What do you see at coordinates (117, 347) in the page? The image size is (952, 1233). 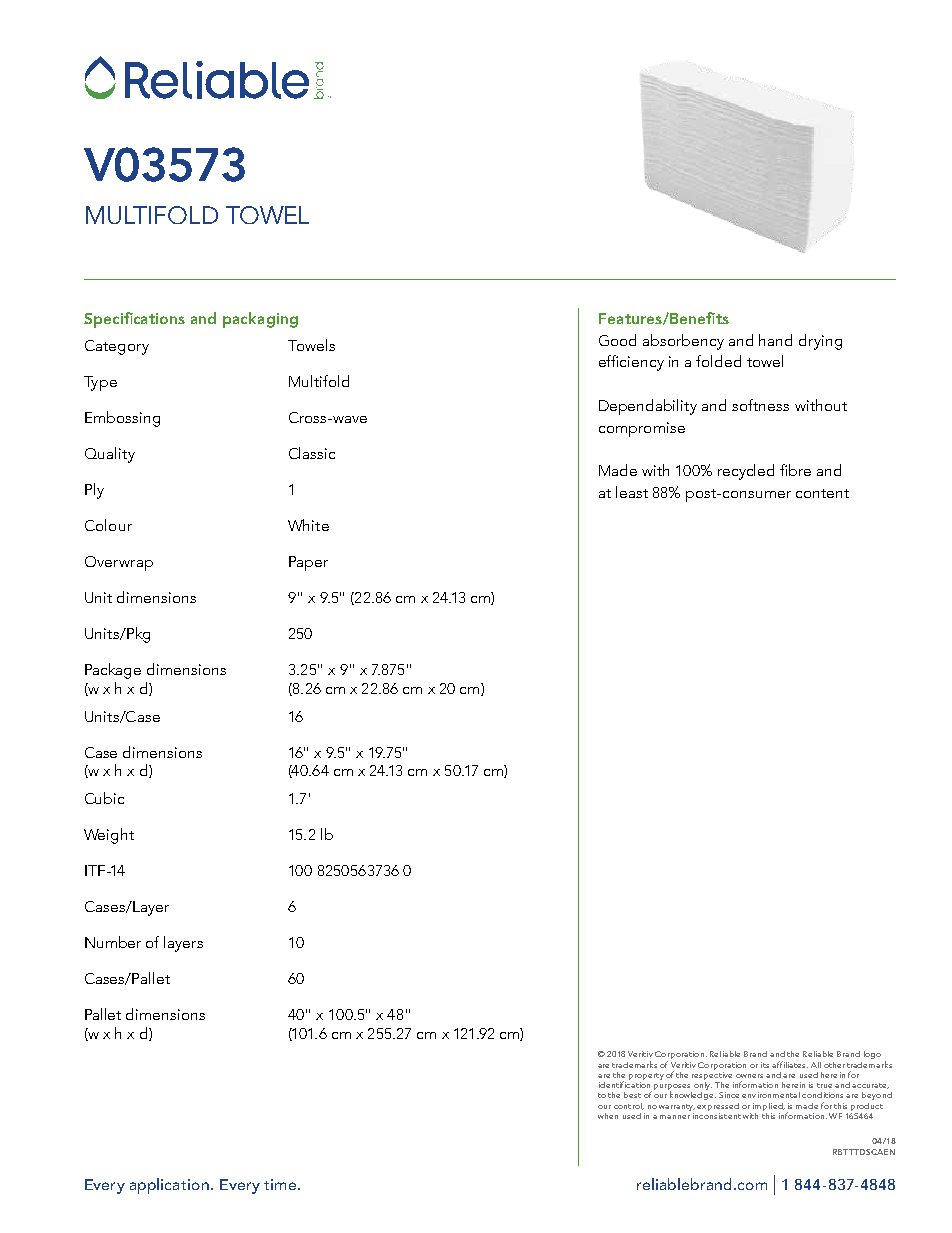 I see `Category` at bounding box center [117, 347].
